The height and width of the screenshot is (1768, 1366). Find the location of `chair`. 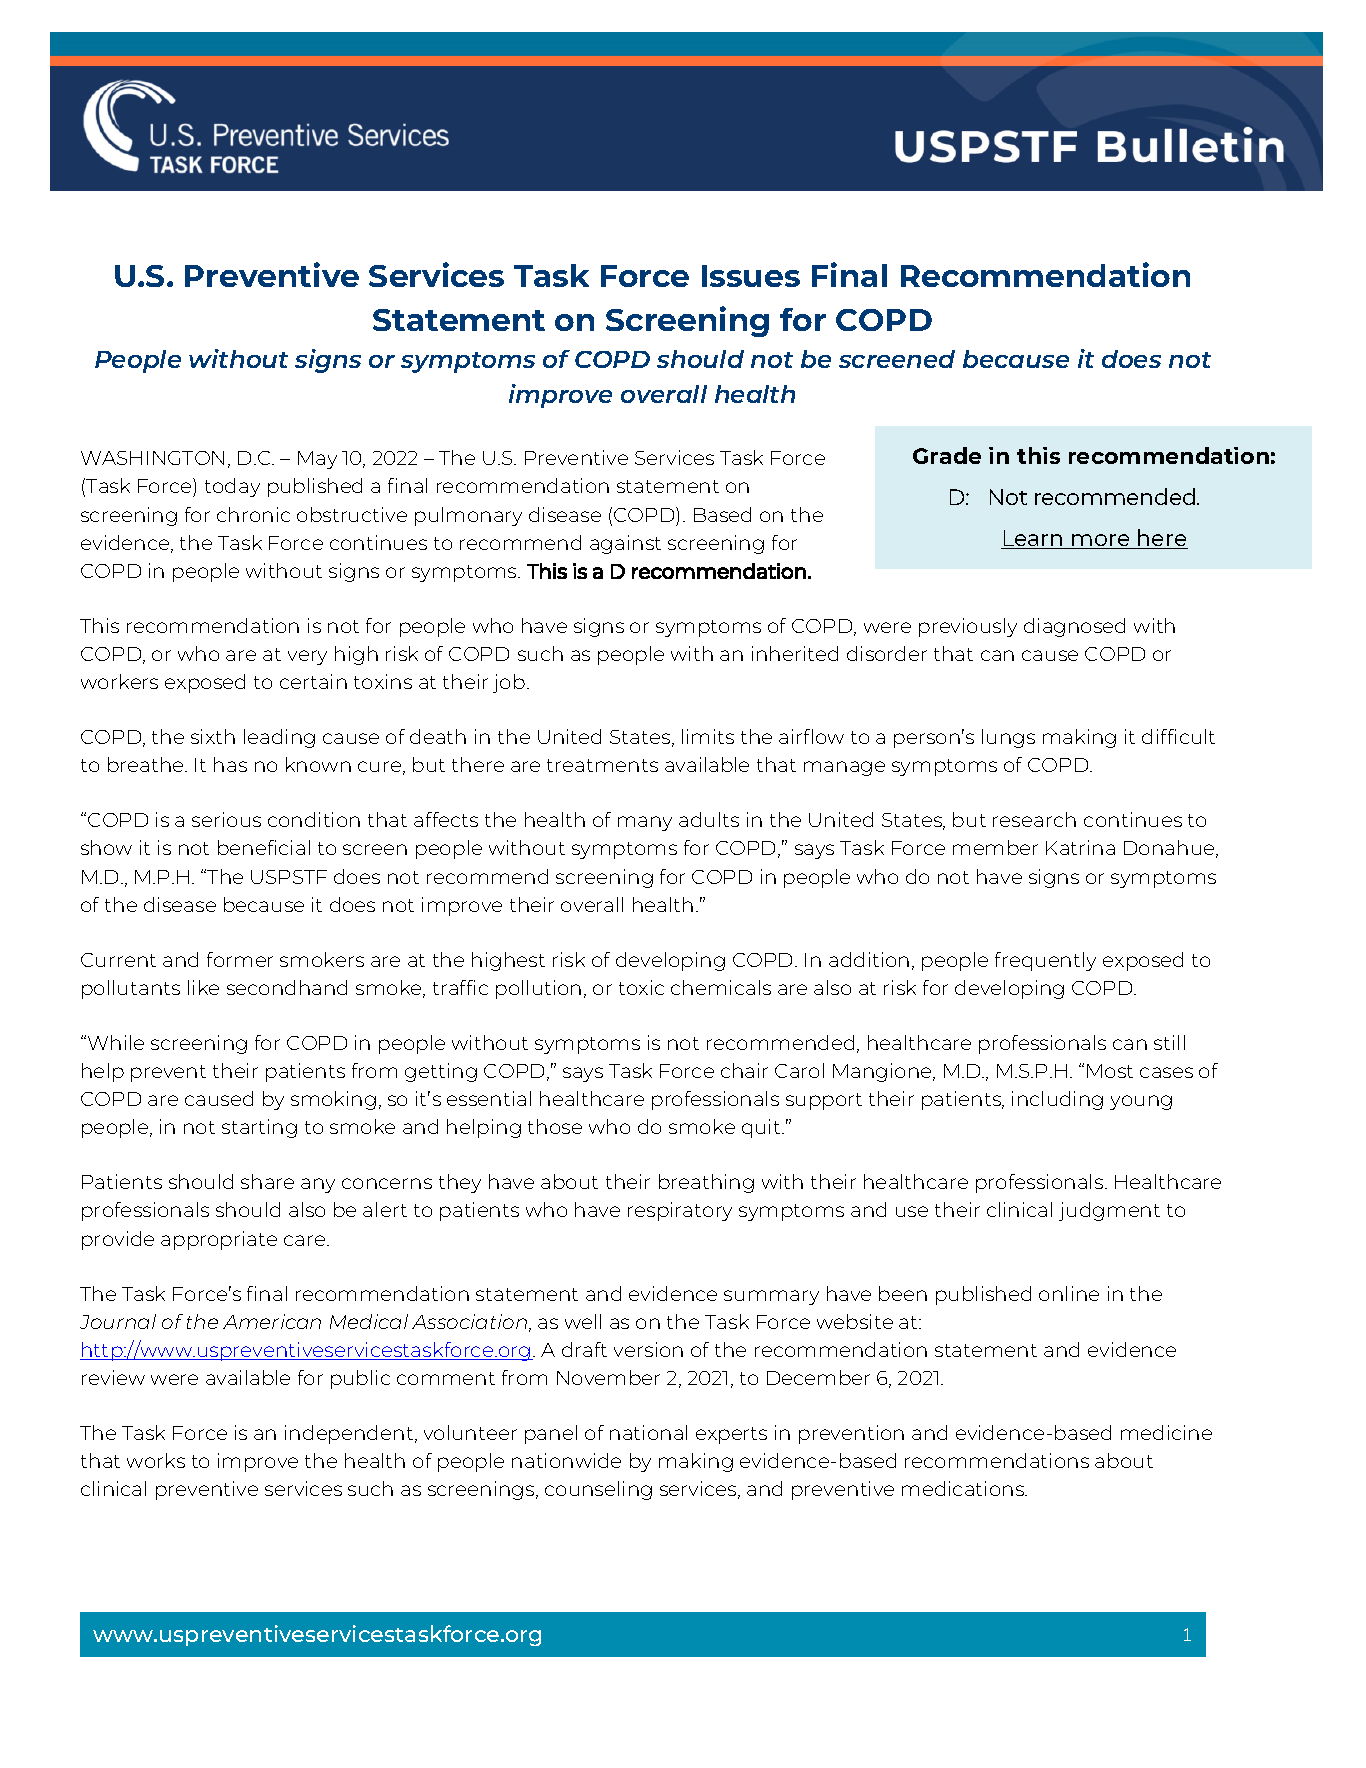

chair is located at coordinates (744, 1070).
